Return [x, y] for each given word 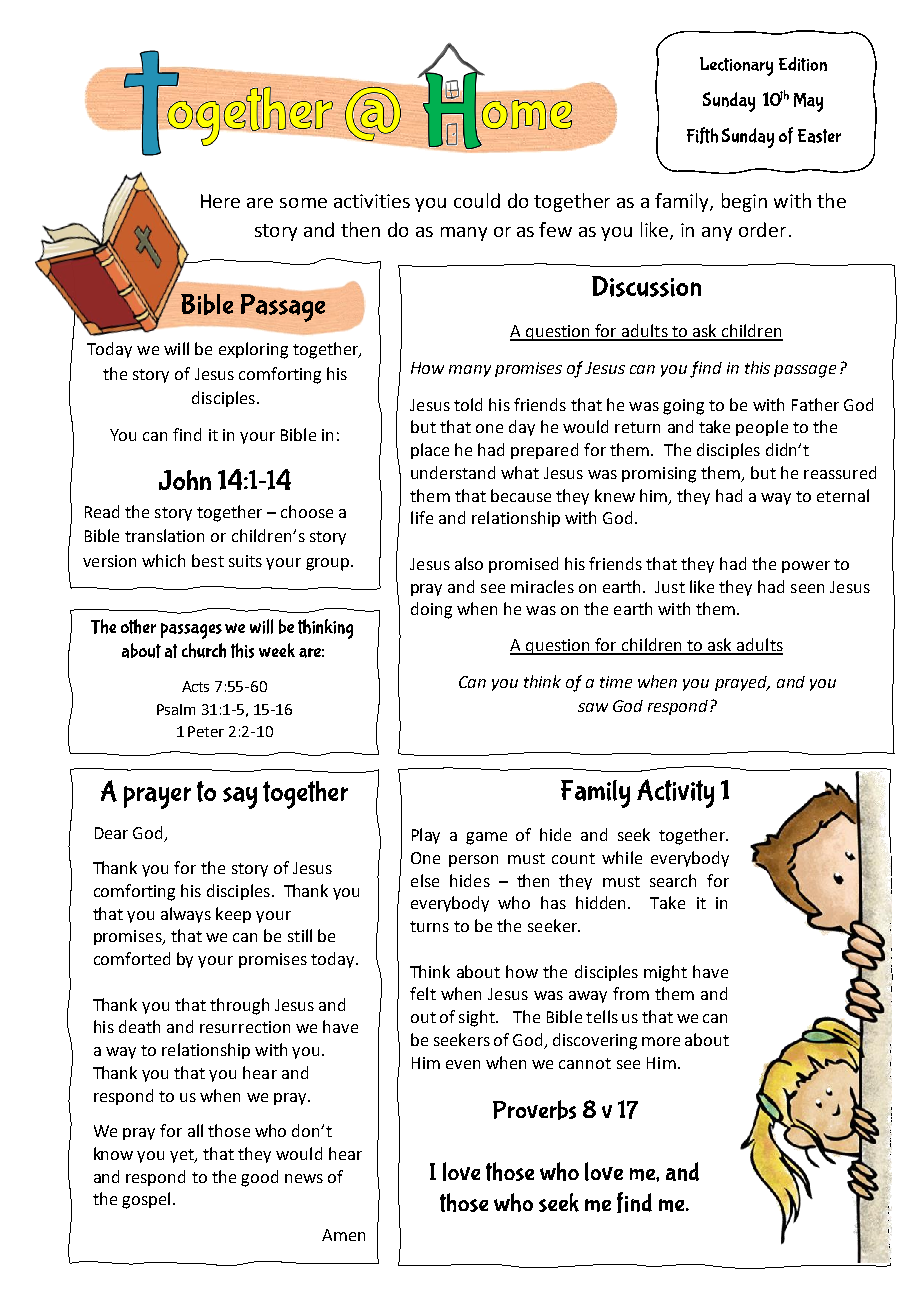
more [661, 1041]
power [806, 567]
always [186, 915]
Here [220, 201]
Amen [343, 1235]
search [673, 880]
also [469, 563]
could [477, 200]
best [208, 560]
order [762, 229]
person [473, 861]
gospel [146, 1200]
